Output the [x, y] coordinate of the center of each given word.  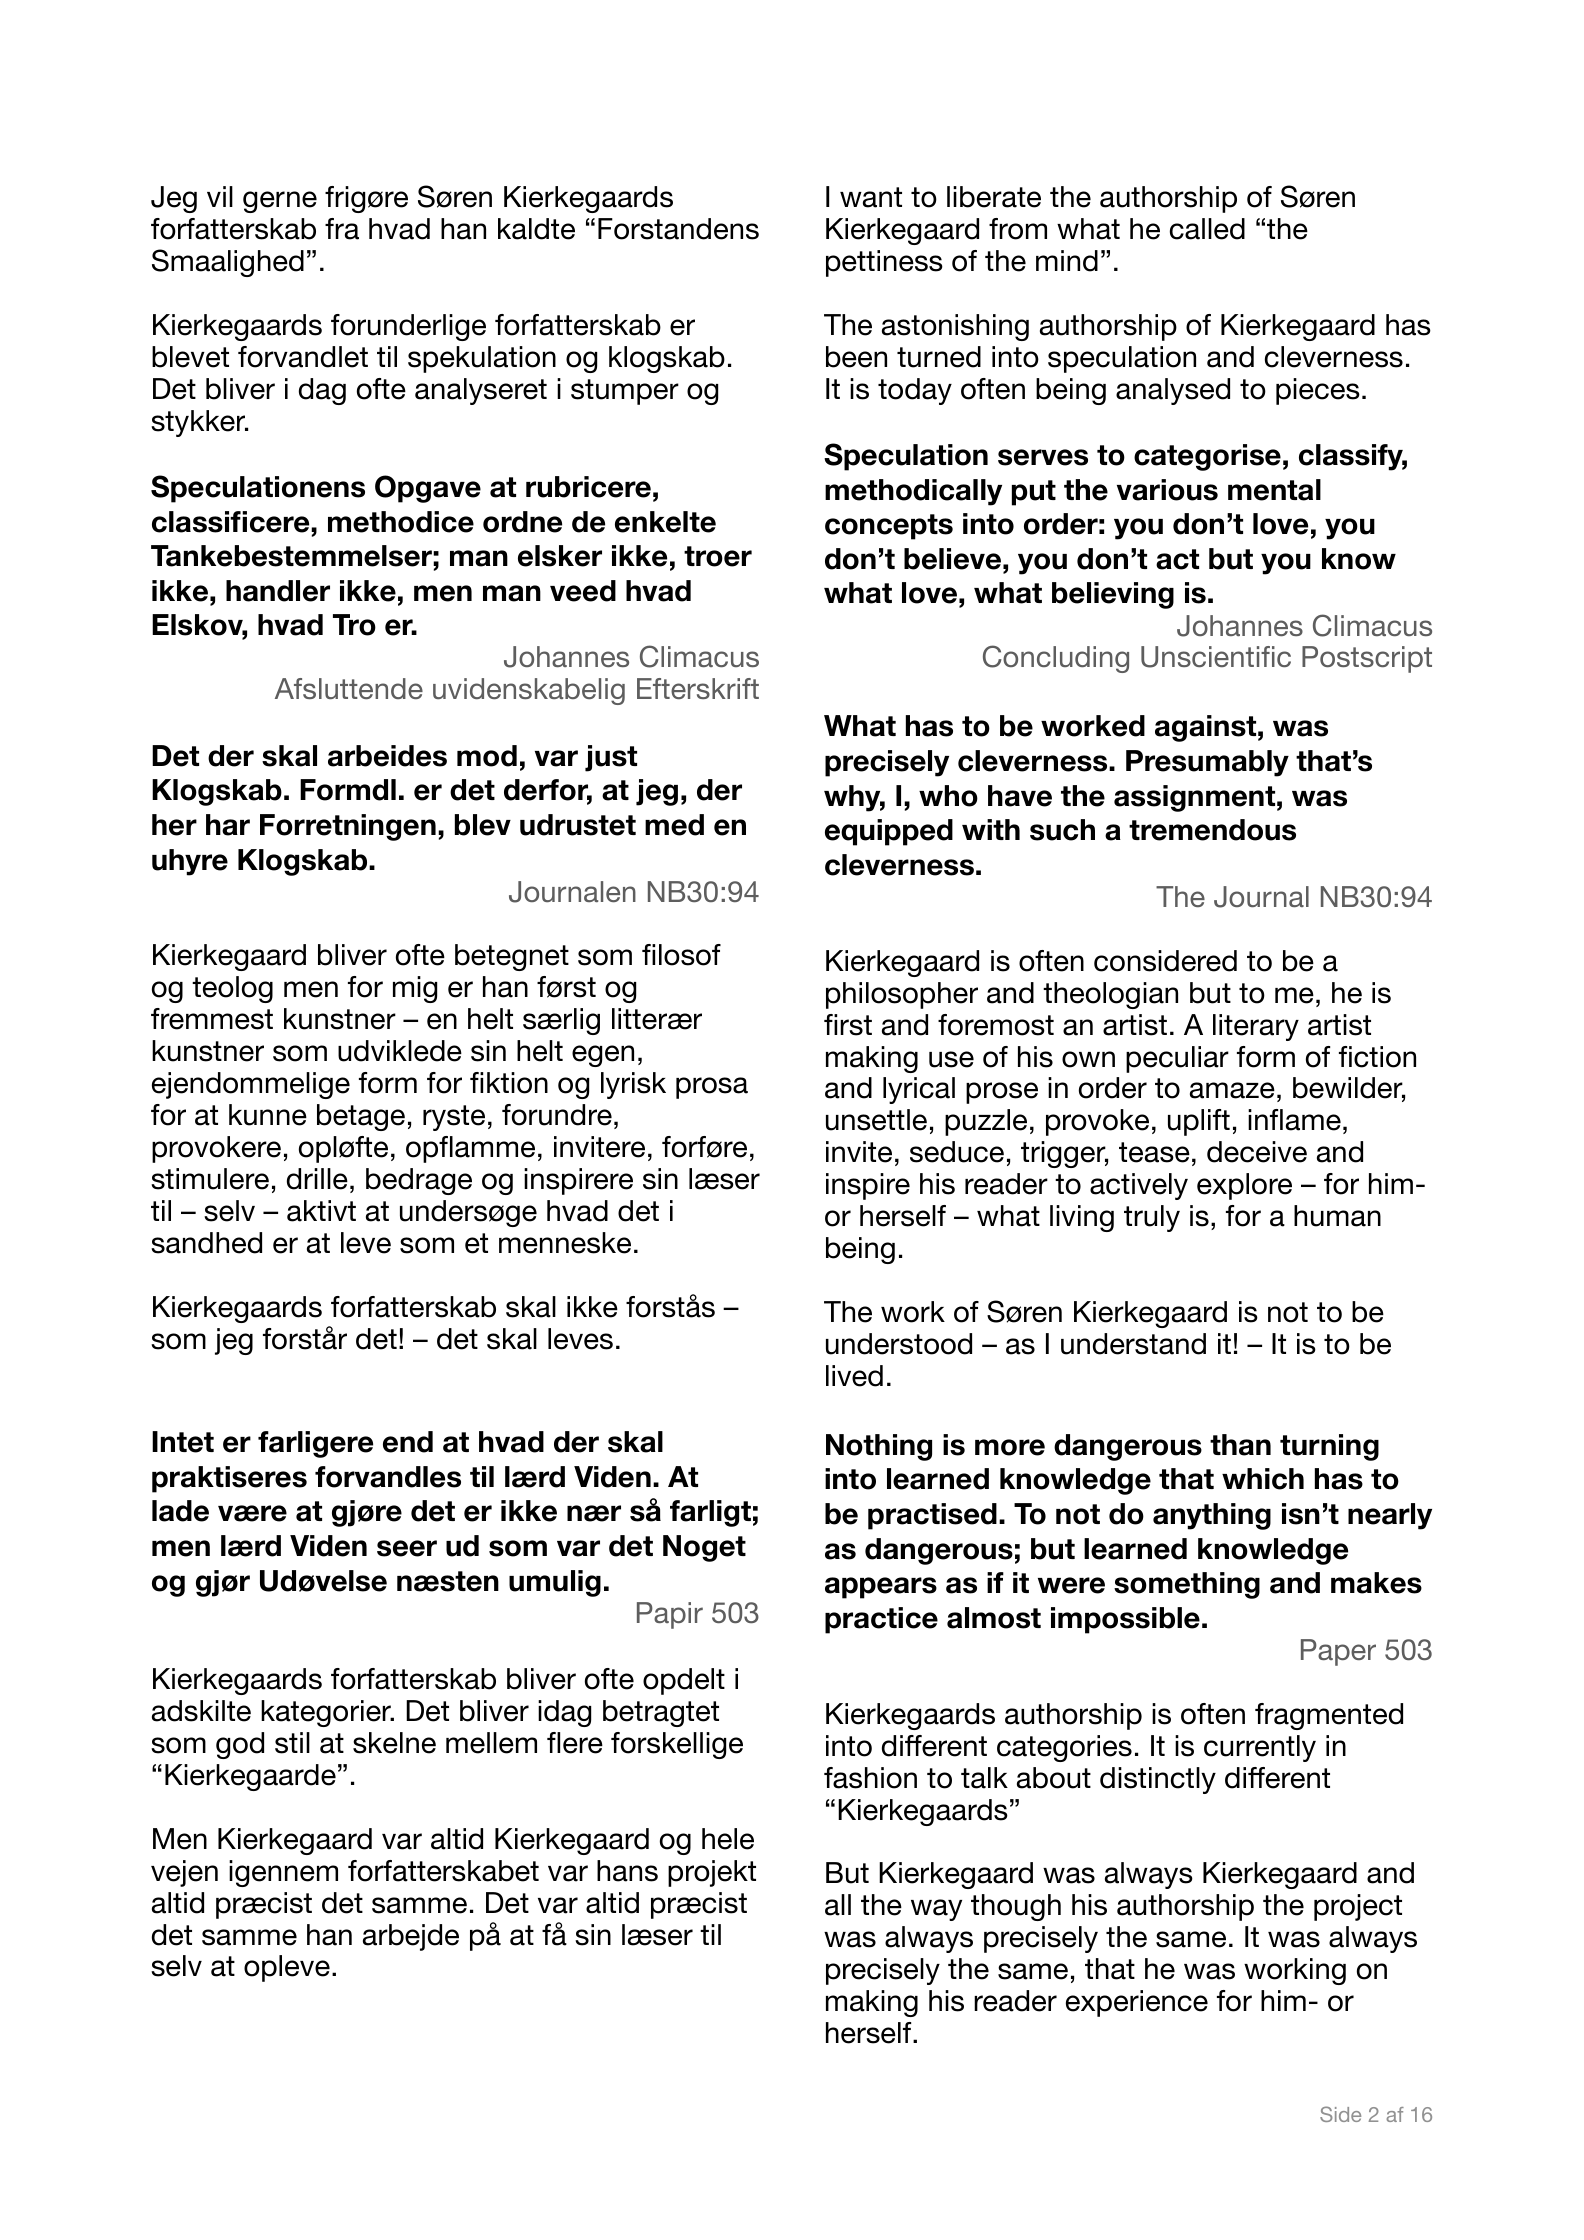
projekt [712, 1873]
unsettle [876, 1120]
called [1207, 229]
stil [292, 1743]
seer [407, 1548]
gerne [280, 202]
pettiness [884, 263]
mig [415, 989]
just [611, 758]
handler [278, 591]
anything [1212, 1516]
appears [881, 1588]
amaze [1232, 1090]
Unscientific [1216, 657]
